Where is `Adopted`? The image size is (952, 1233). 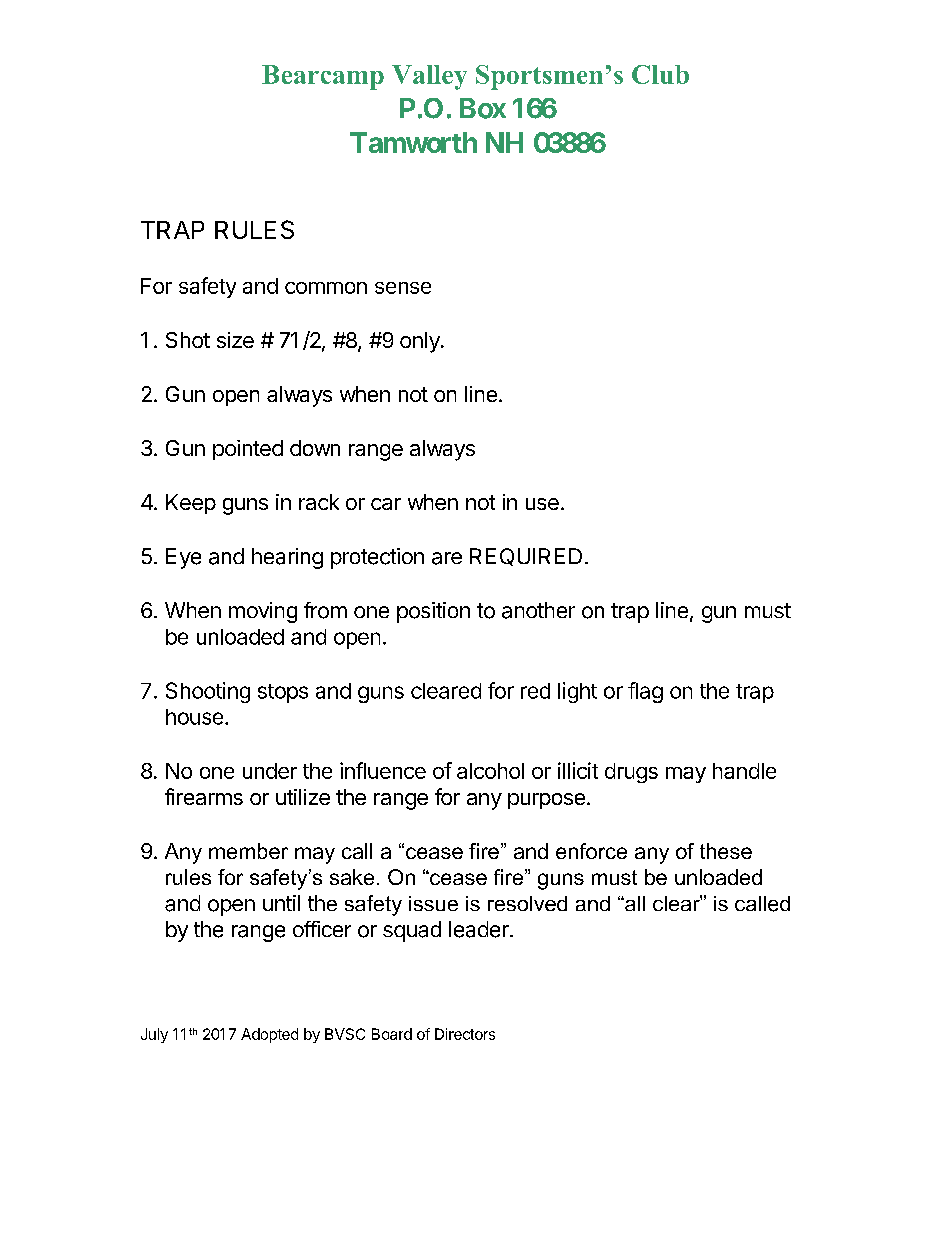 Adopted is located at coordinates (269, 1035).
